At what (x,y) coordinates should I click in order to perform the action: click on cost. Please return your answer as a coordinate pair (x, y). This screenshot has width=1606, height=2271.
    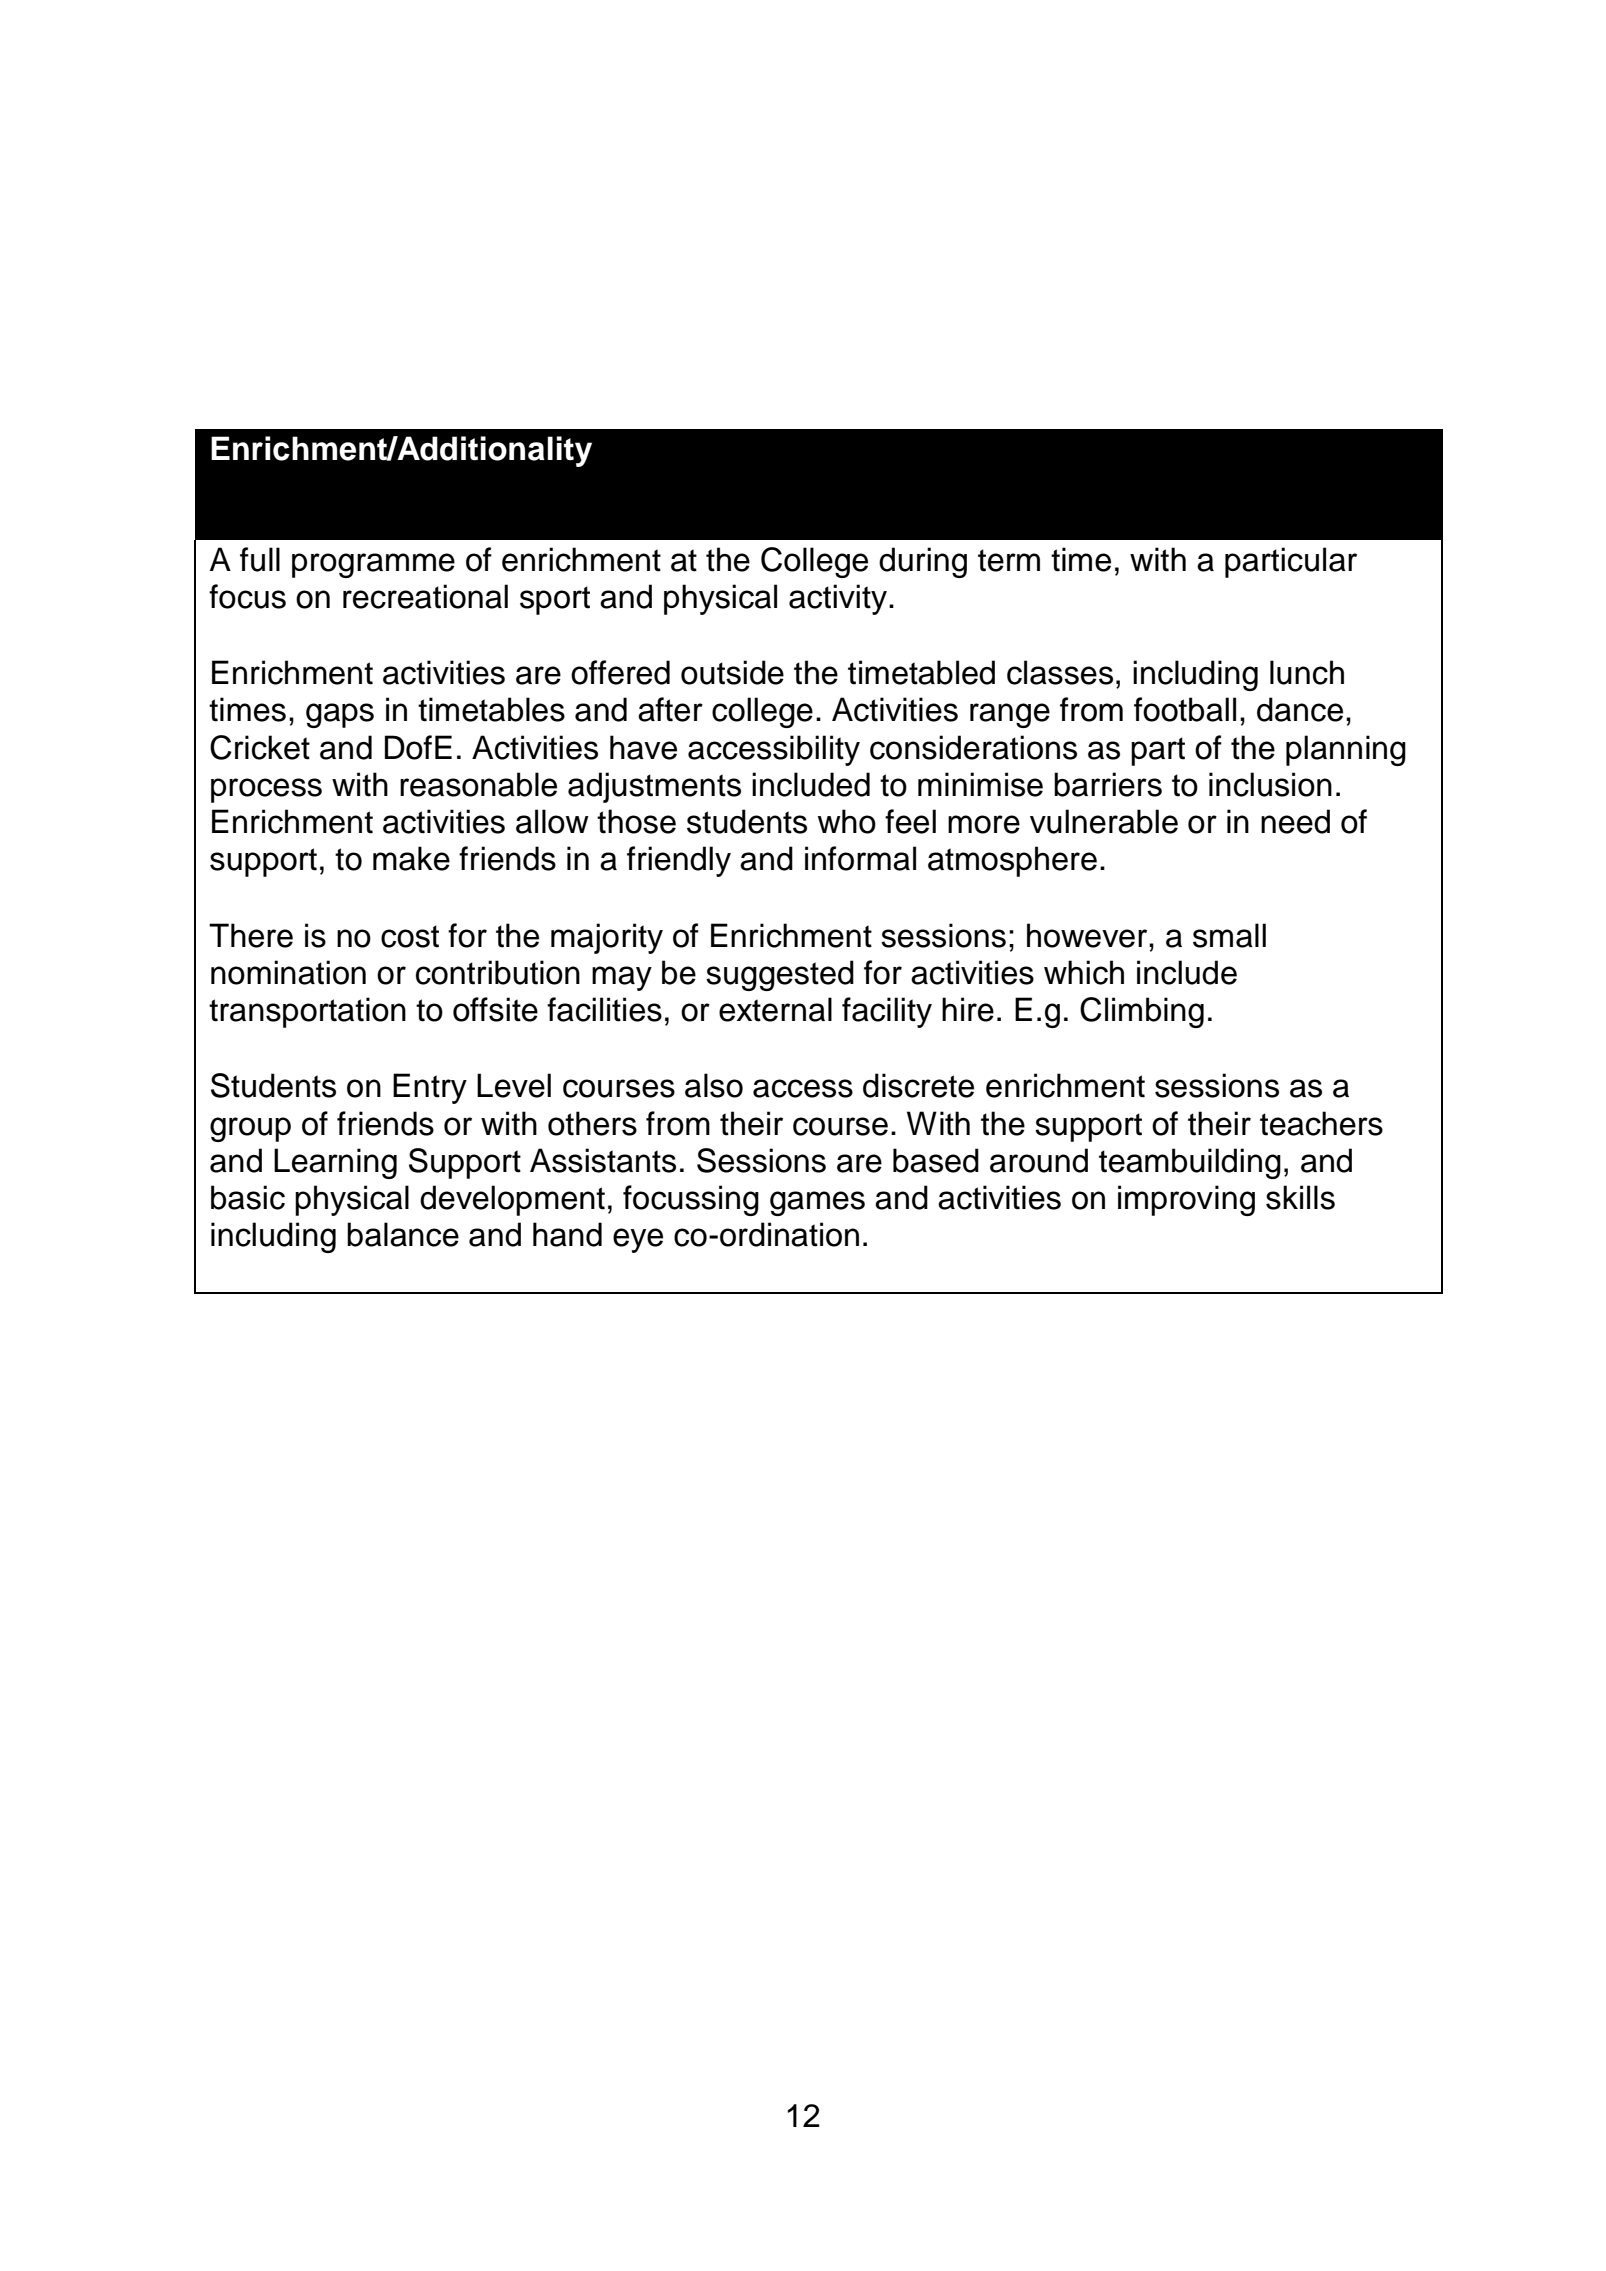
    Looking at the image, I should click on (410, 936).
